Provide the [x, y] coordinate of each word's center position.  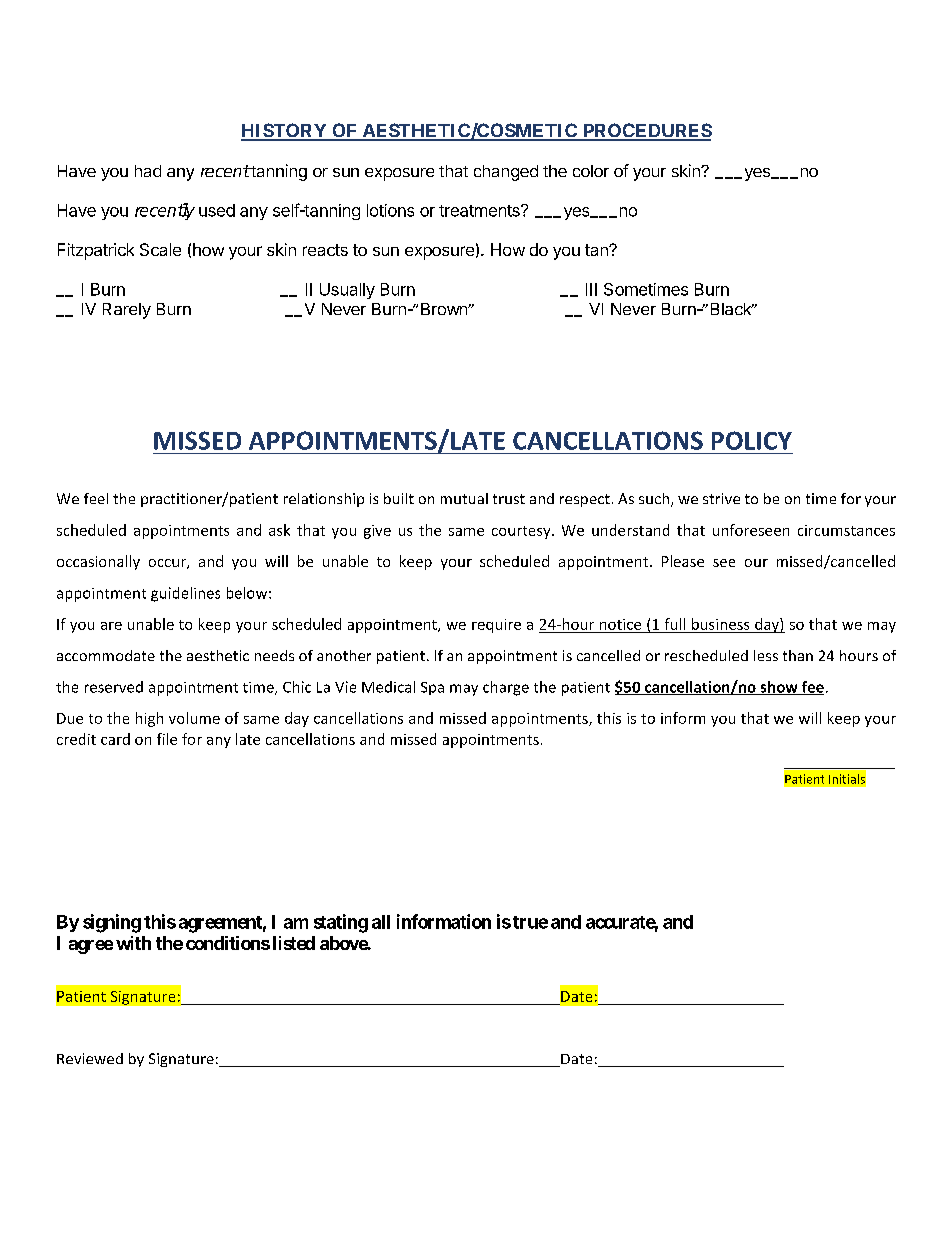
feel [96, 498]
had [148, 171]
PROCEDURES [646, 131]
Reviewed [90, 1058]
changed [506, 173]
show [779, 688]
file [167, 739]
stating [341, 923]
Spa [432, 688]
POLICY [752, 440]
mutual [464, 498]
